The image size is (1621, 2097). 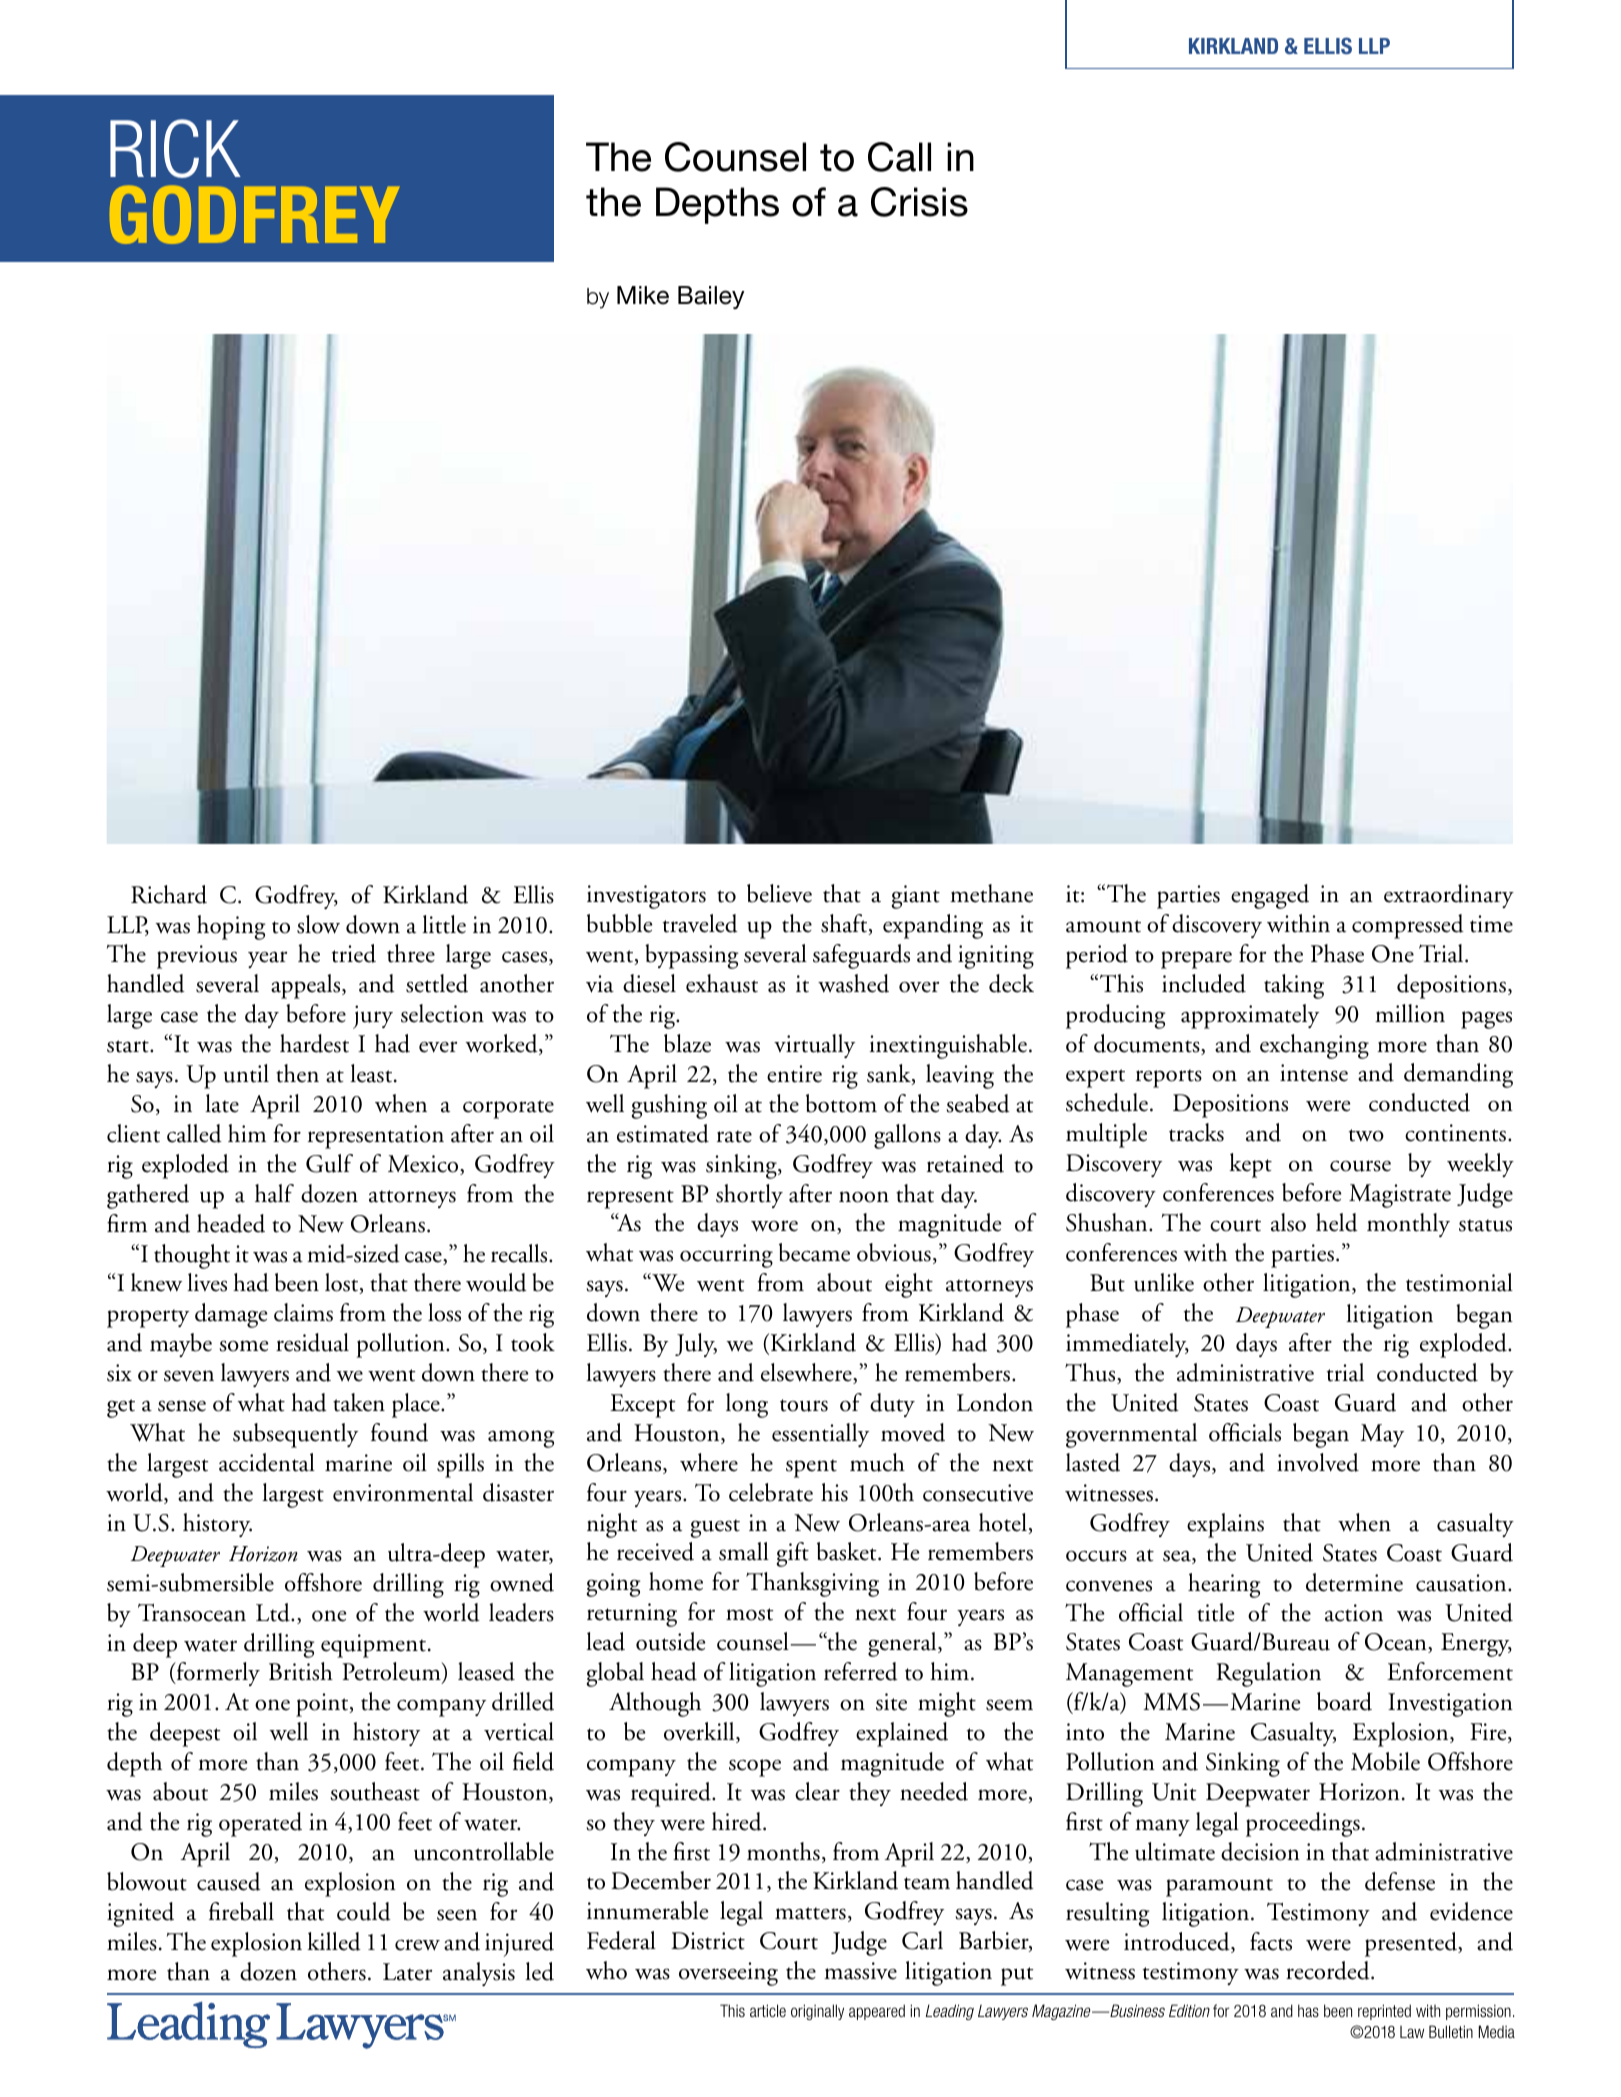 I want to click on RICK, so click(x=175, y=148).
